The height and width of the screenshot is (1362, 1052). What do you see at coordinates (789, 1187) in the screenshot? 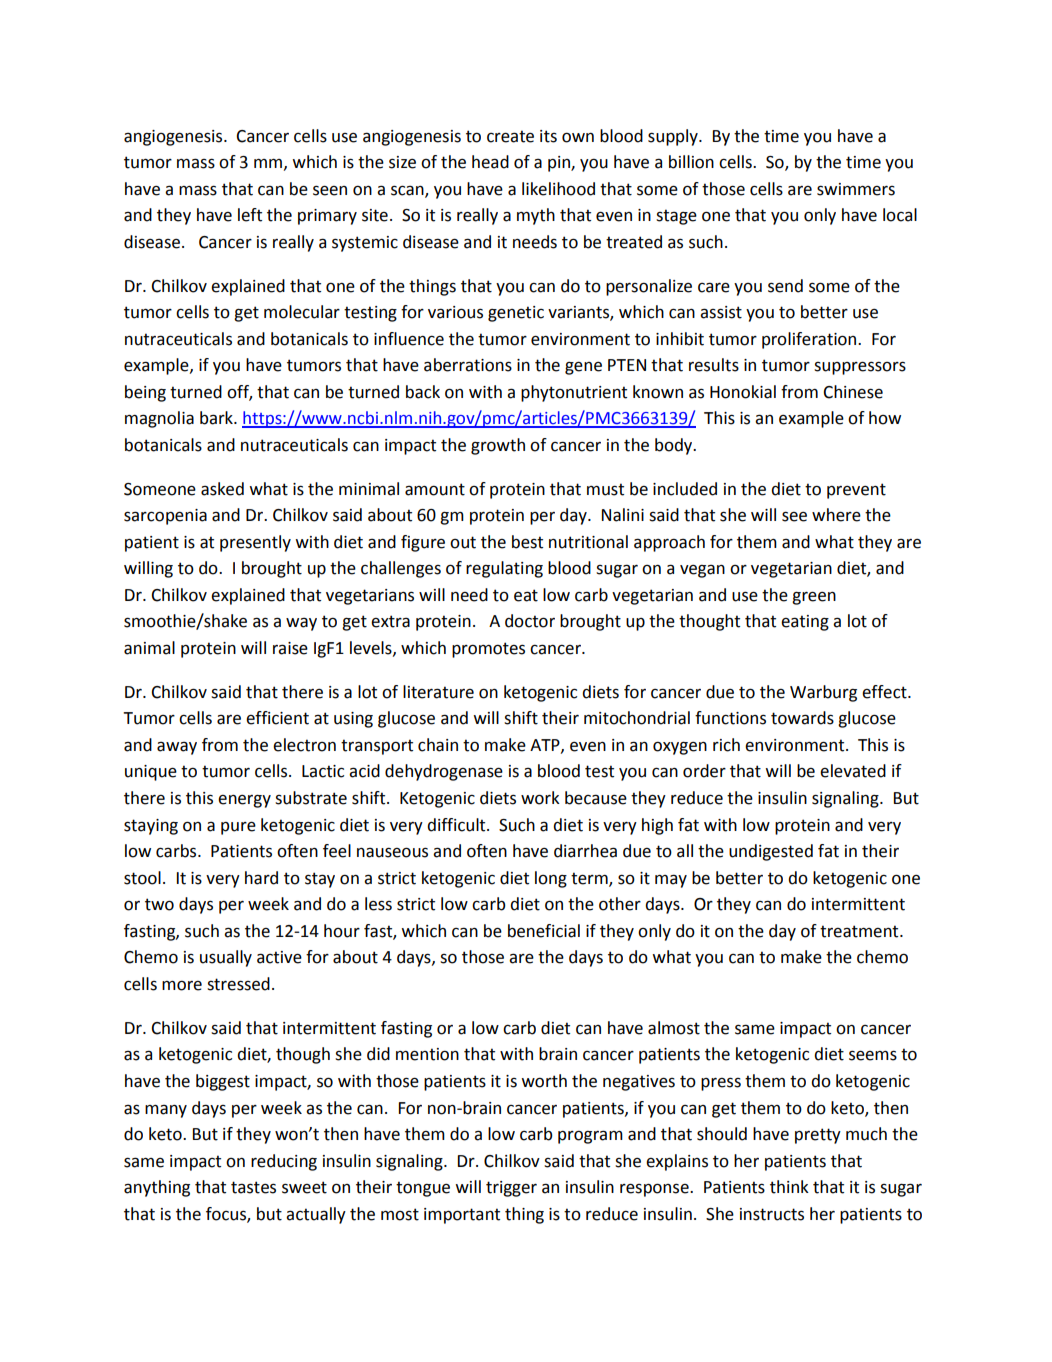
I see `think` at bounding box center [789, 1187].
